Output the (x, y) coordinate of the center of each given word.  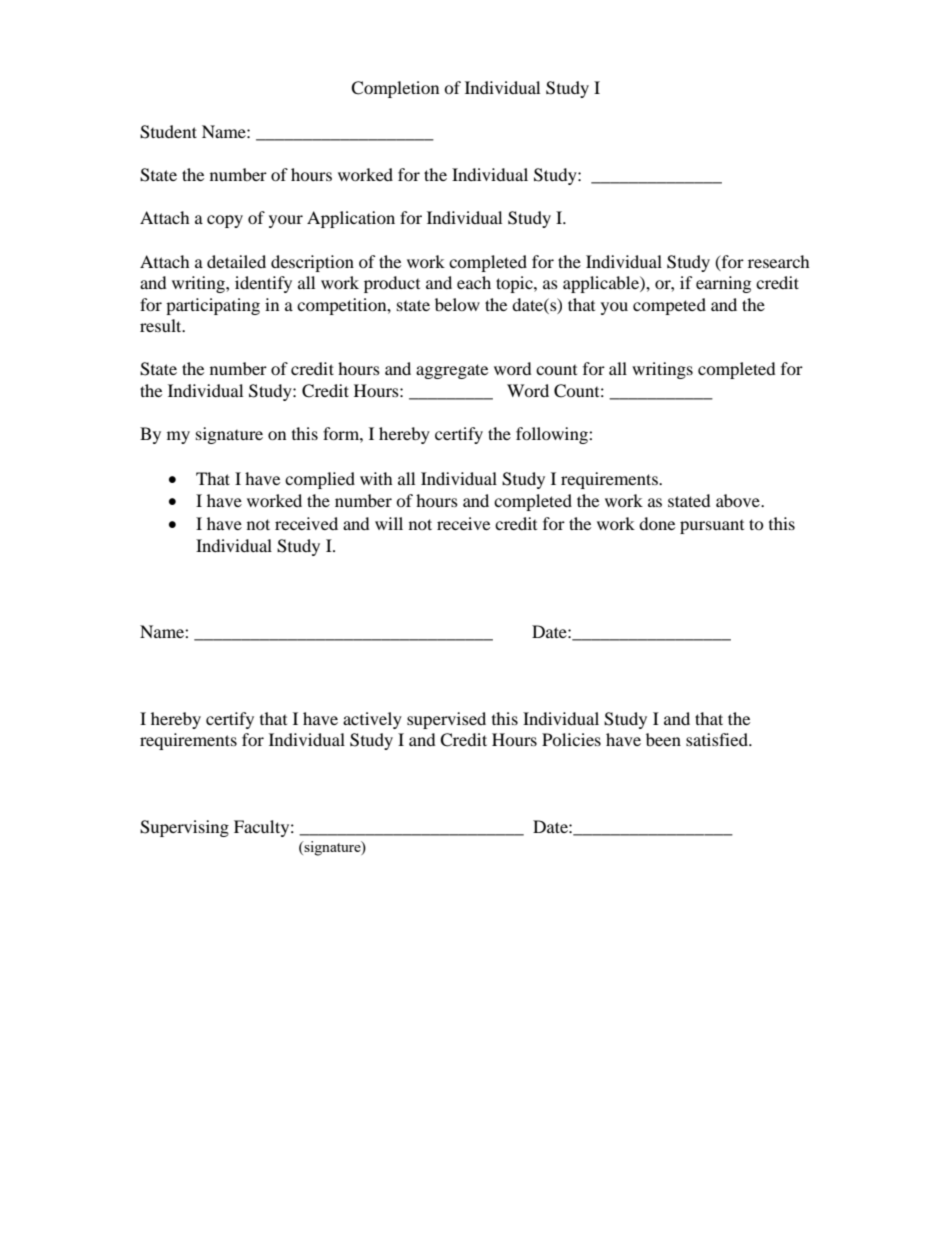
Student (168, 132)
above (739, 500)
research (779, 261)
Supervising (184, 828)
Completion (395, 89)
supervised (446, 720)
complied (320, 480)
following (553, 435)
